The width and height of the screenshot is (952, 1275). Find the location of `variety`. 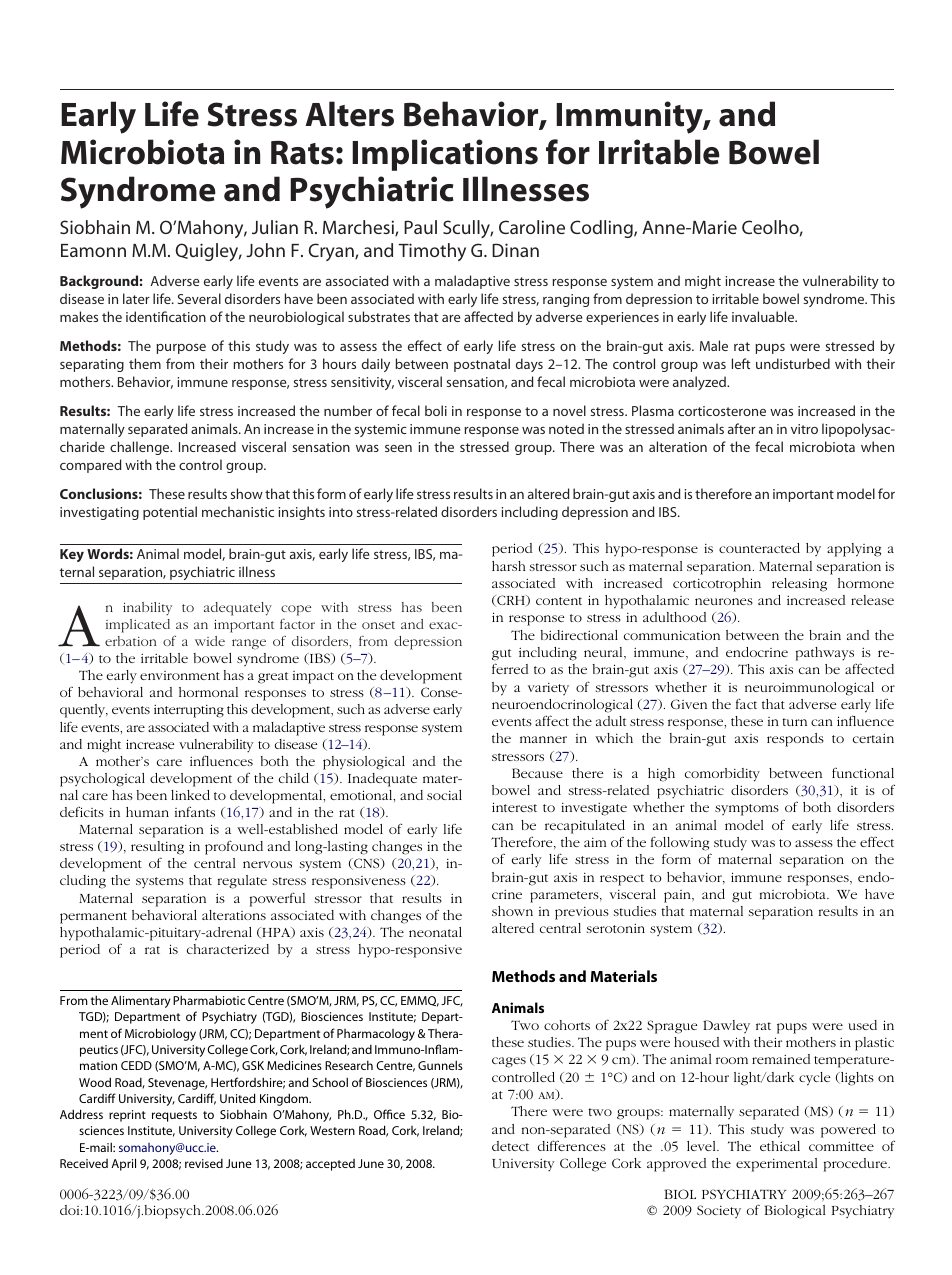

variety is located at coordinates (548, 689).
